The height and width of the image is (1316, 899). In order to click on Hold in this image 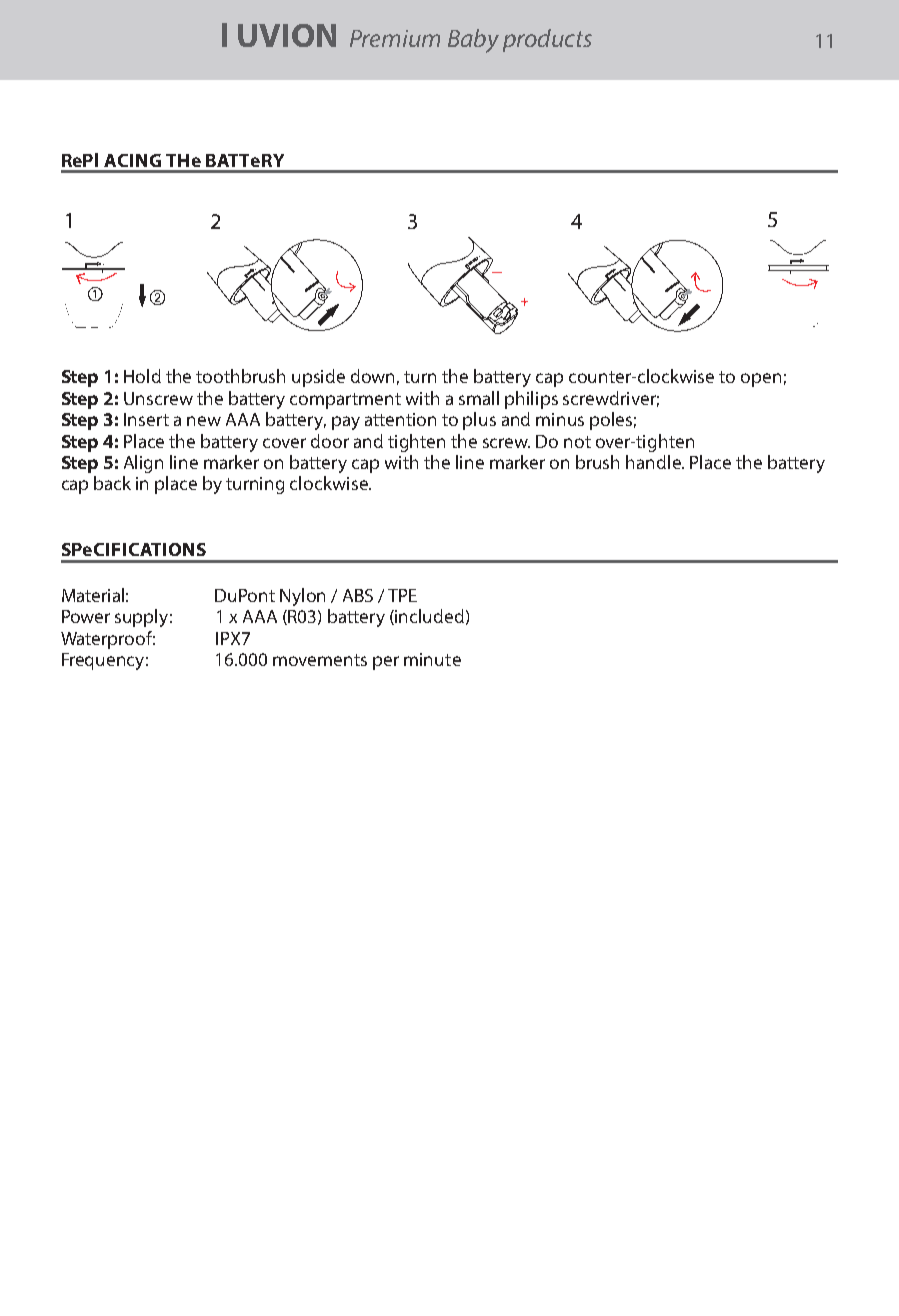, I will do `click(142, 376)`.
